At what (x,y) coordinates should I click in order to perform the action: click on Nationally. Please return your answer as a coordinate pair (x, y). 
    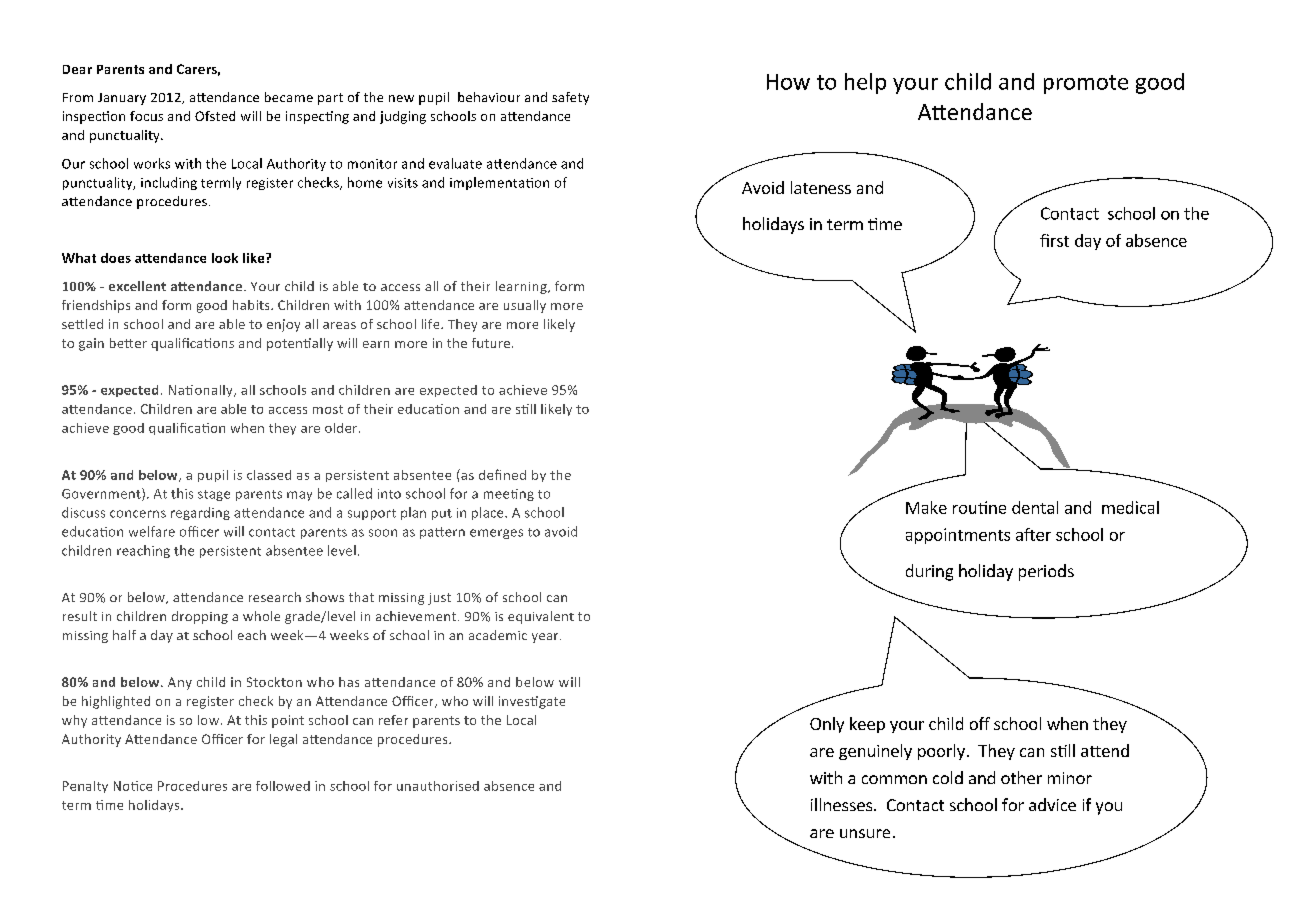
    Looking at the image, I should click on (202, 391).
